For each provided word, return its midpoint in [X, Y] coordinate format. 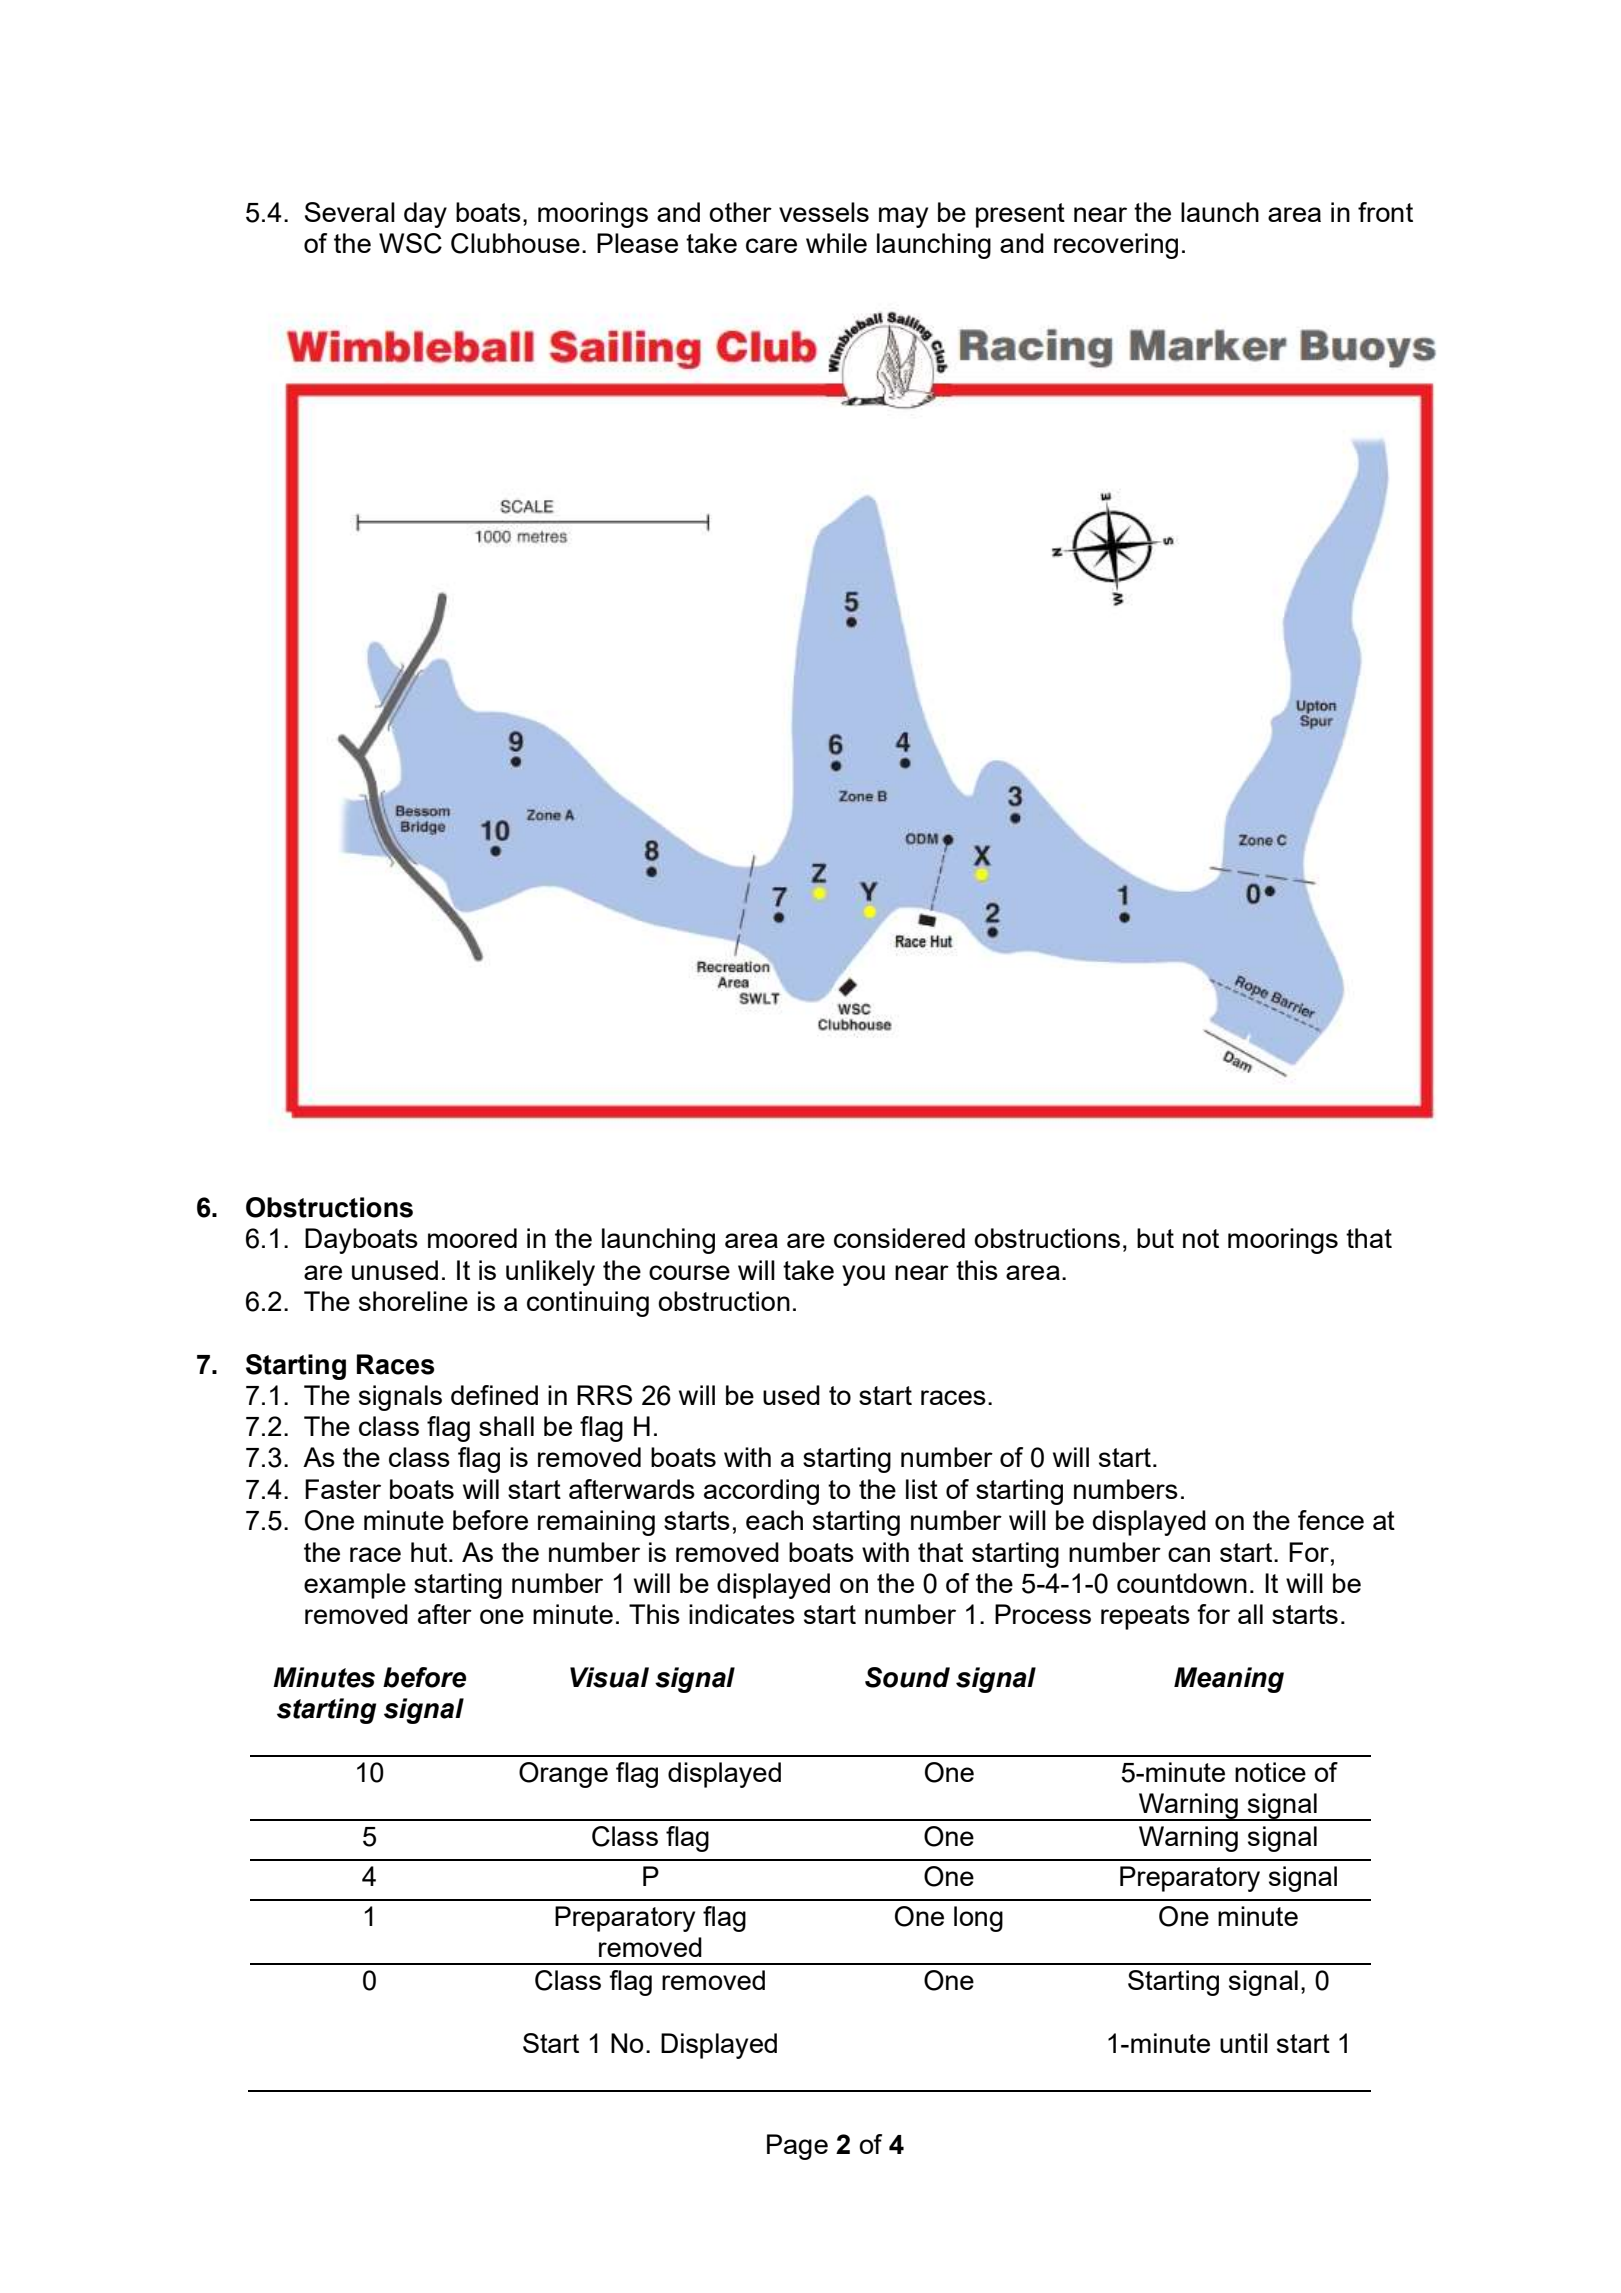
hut [430, 1552]
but [1155, 1238]
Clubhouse [515, 243]
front [1385, 212]
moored [472, 1238]
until [1244, 2043]
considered [899, 1238]
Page [797, 2147]
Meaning [1229, 1680]
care [771, 245]
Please [637, 243]
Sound [907, 1677]
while [836, 243]
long [978, 1919]
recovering [1116, 246]
